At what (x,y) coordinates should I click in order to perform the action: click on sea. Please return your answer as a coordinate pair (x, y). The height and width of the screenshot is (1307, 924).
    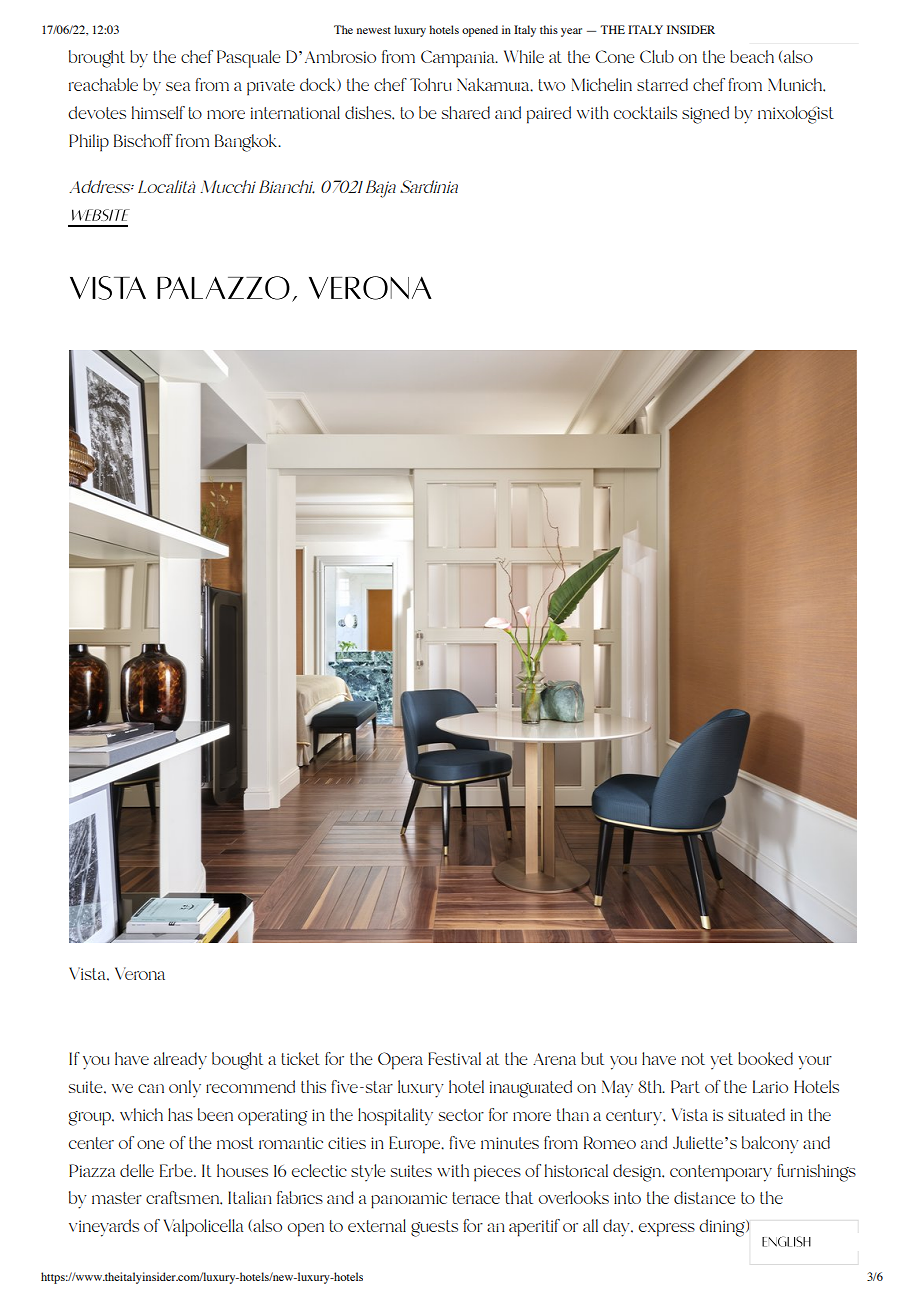
    Looking at the image, I should click on (178, 86).
